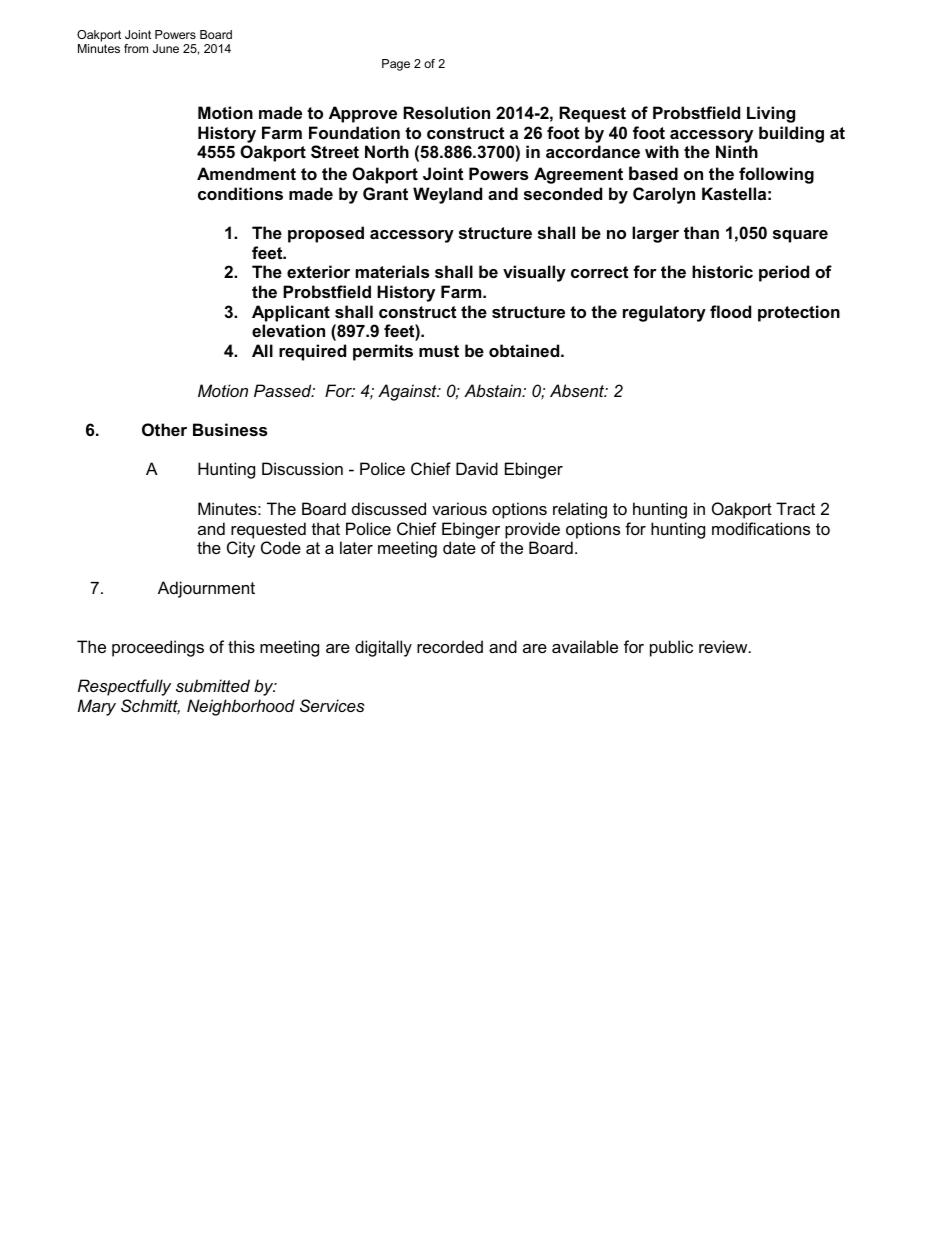  What do you see at coordinates (166, 48) in the screenshot?
I see `June` at bounding box center [166, 48].
